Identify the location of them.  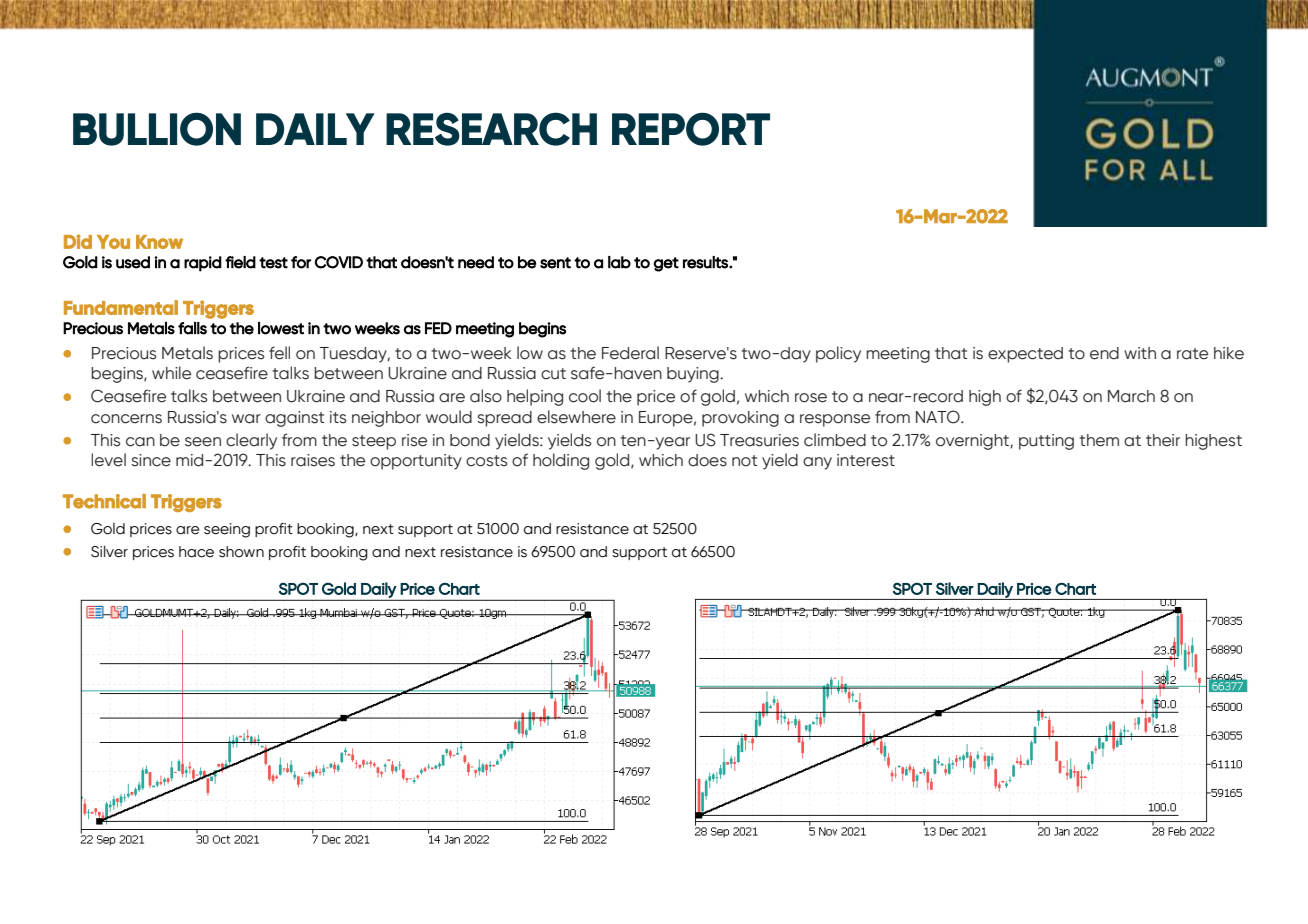
(1099, 440).
